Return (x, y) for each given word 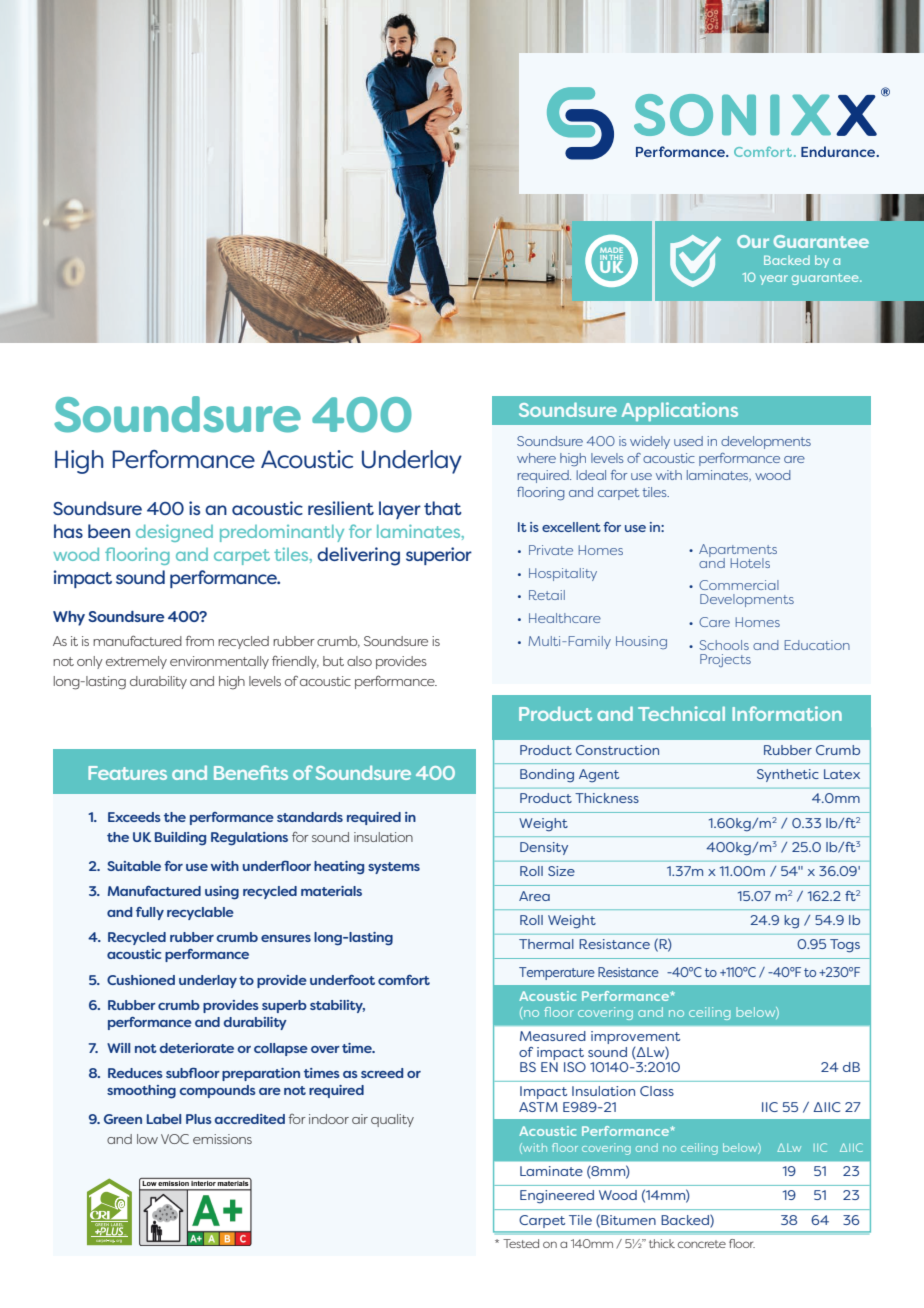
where (536, 458)
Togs (845, 946)
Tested (521, 1243)
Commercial (739, 585)
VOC (175, 1139)
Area (534, 896)
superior (439, 556)
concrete (702, 1244)
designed (174, 533)
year (774, 280)
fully (150, 913)
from (200, 641)
